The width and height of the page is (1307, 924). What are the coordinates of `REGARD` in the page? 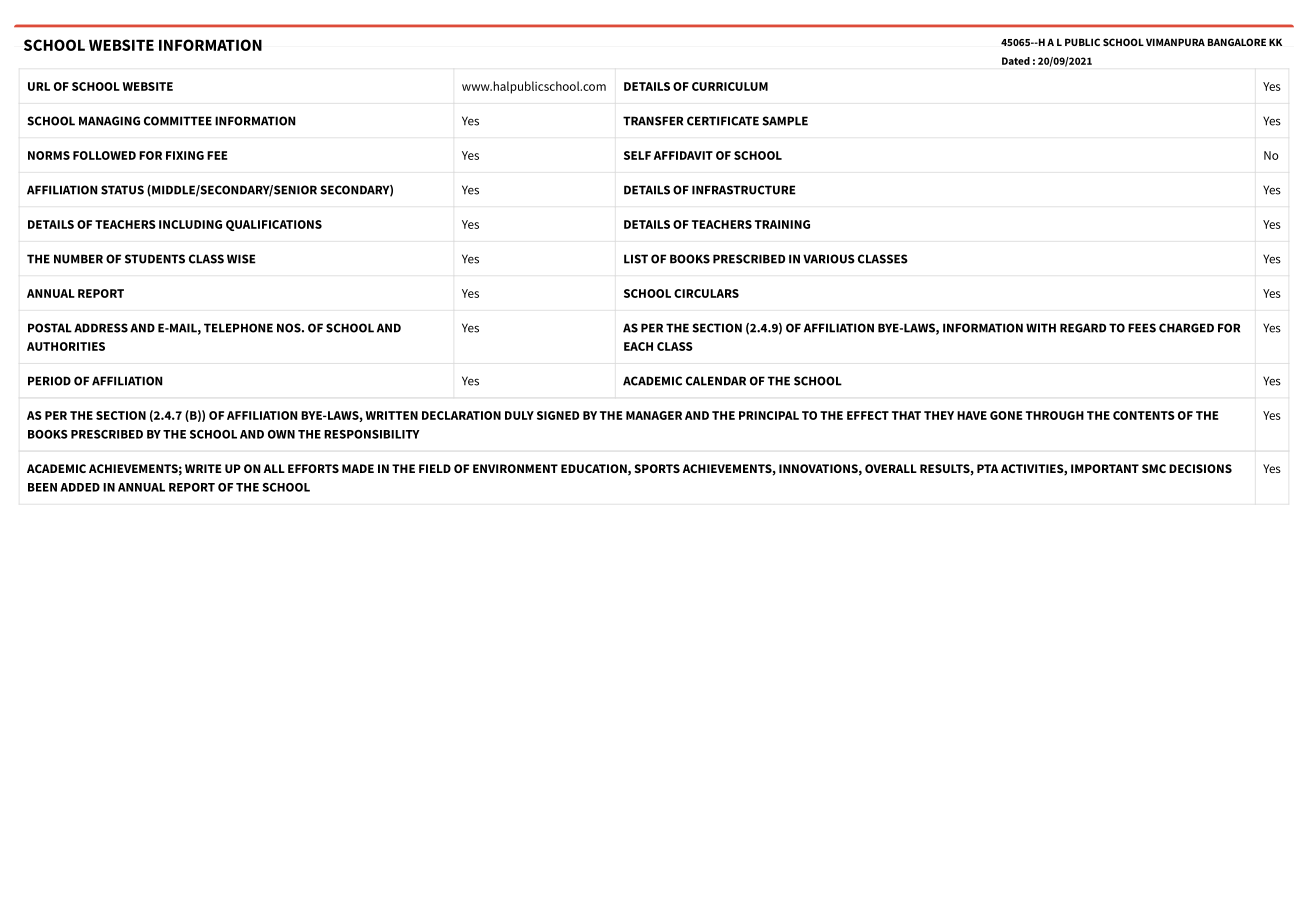 It's located at (1083, 328).
